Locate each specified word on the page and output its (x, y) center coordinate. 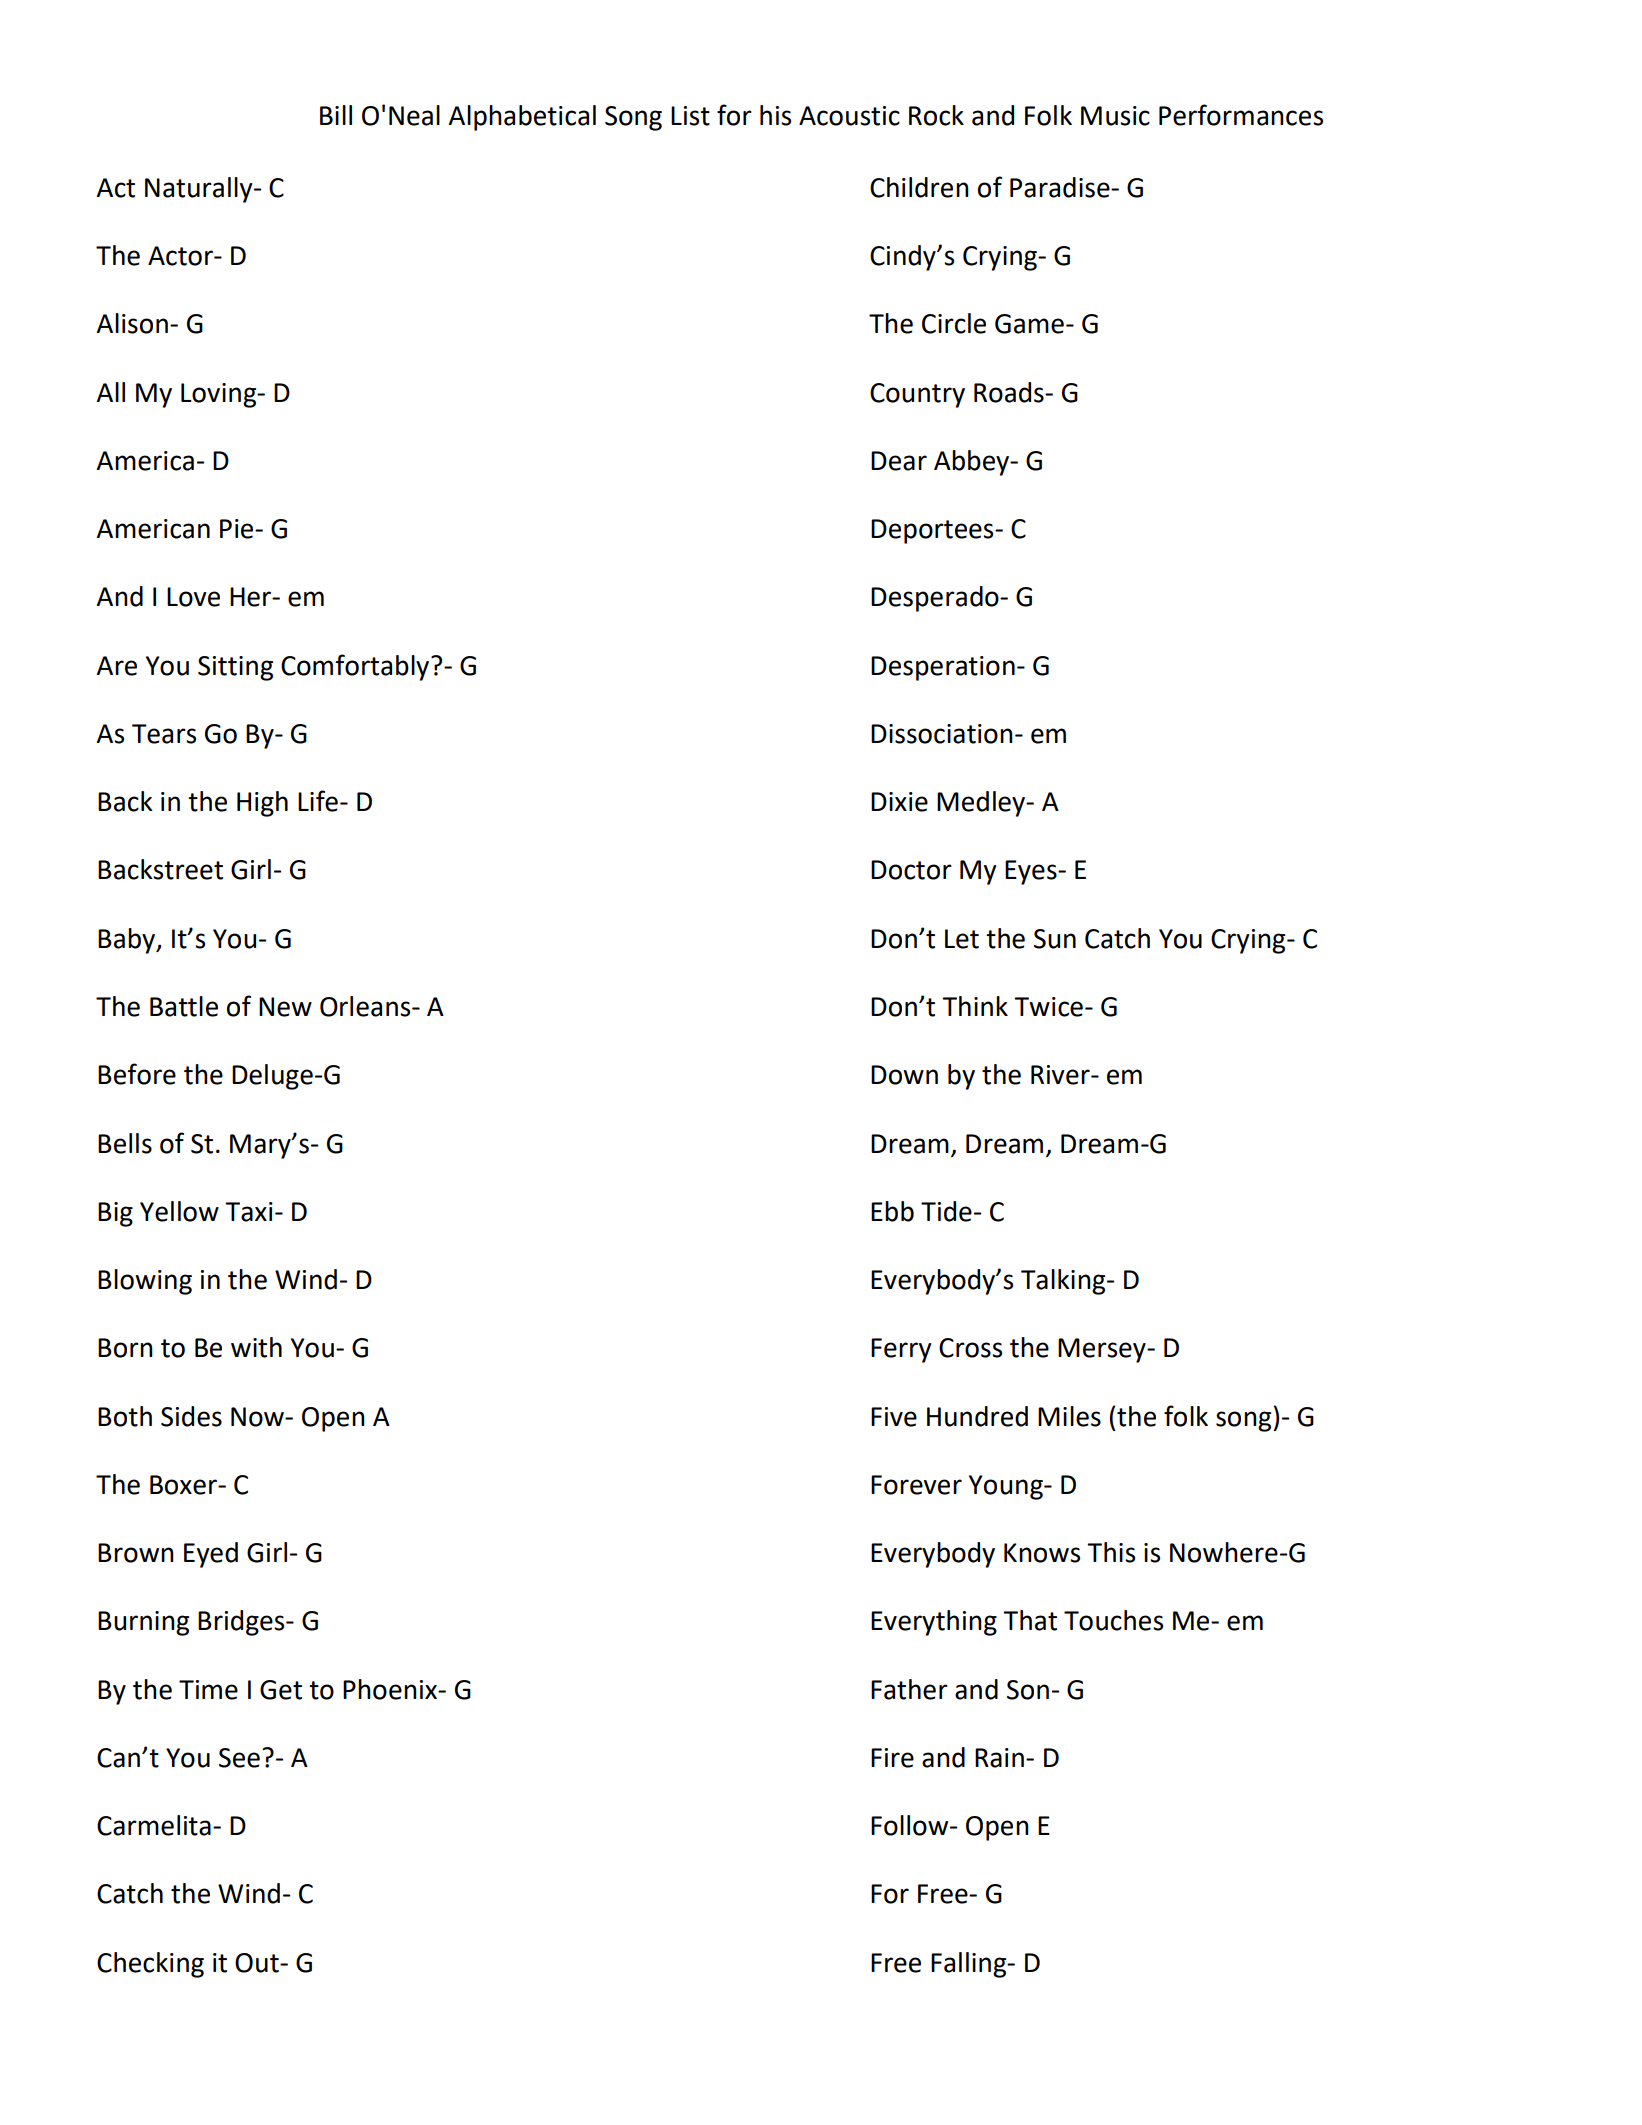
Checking (150, 1965)
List (690, 116)
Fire (892, 1758)
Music (1115, 116)
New (285, 1007)
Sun (1055, 939)
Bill (336, 115)
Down (904, 1075)
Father (909, 1689)
